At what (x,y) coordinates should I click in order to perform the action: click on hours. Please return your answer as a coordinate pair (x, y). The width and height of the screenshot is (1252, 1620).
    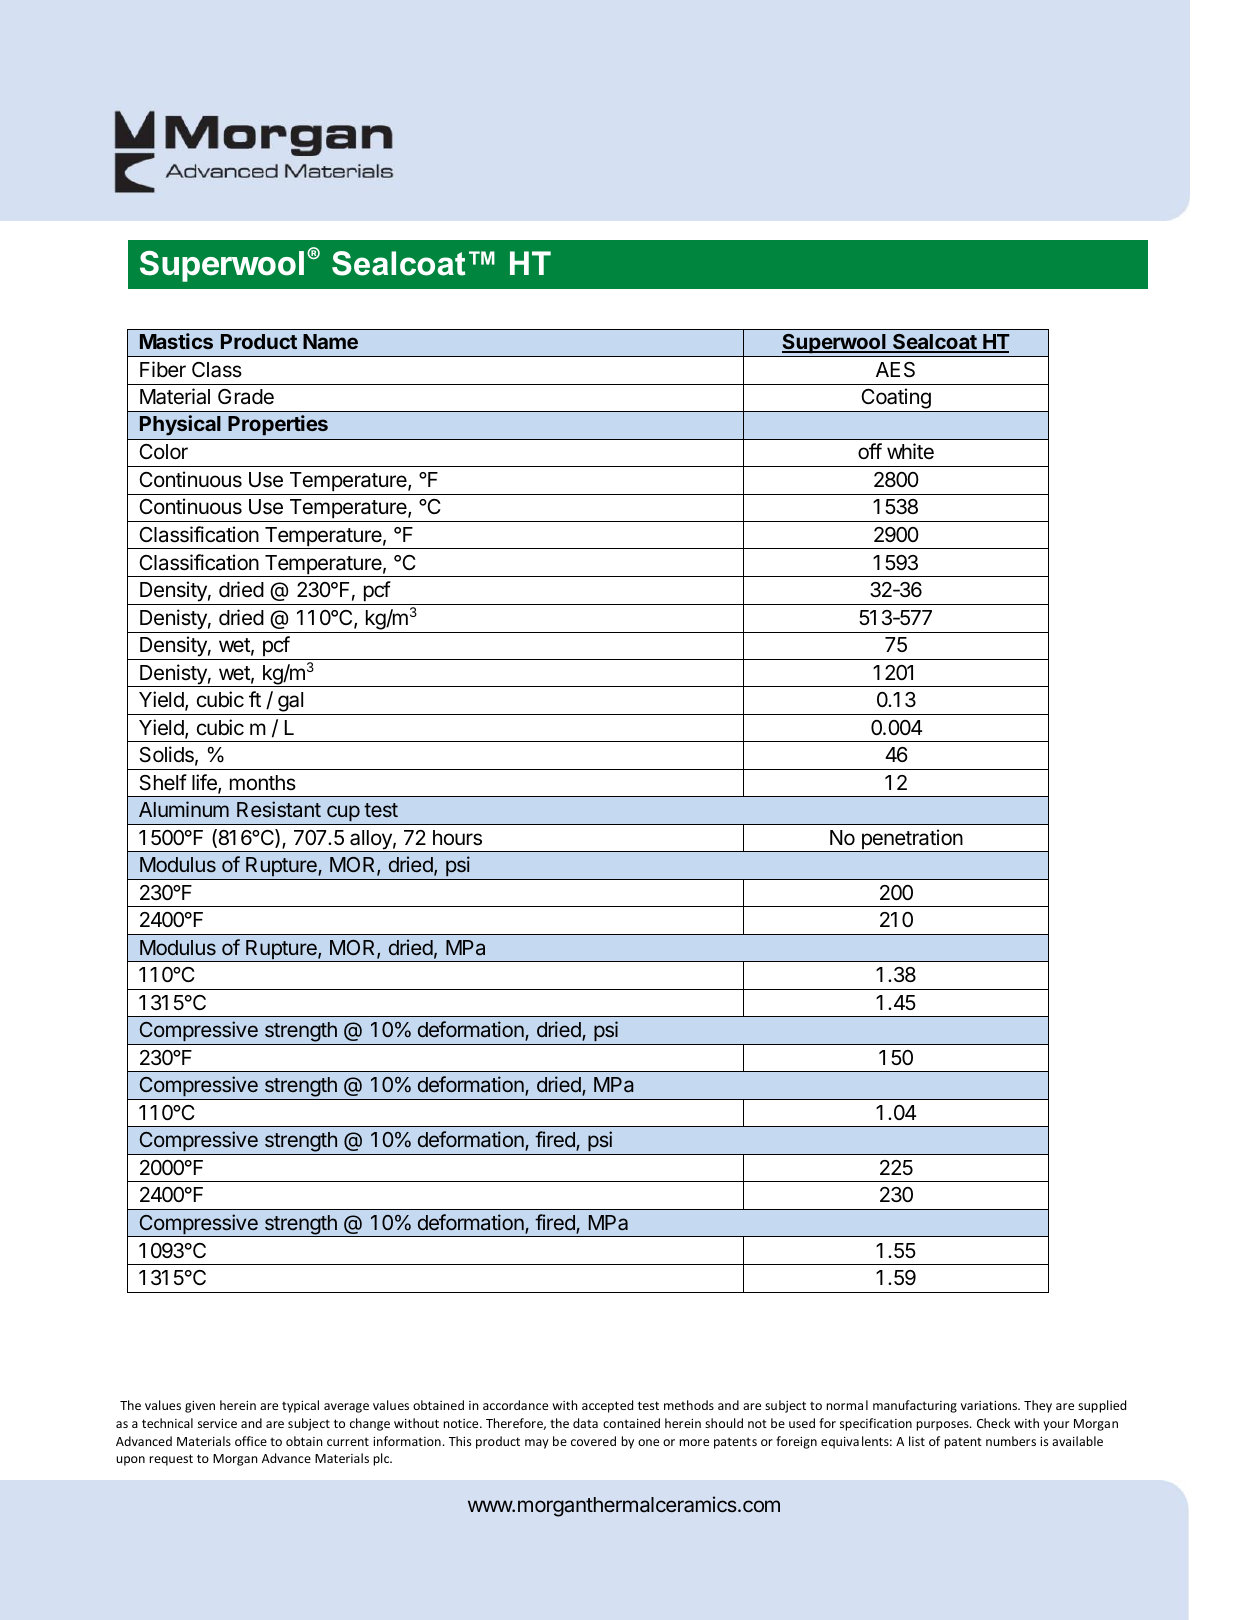
    Looking at the image, I should click on (457, 838).
